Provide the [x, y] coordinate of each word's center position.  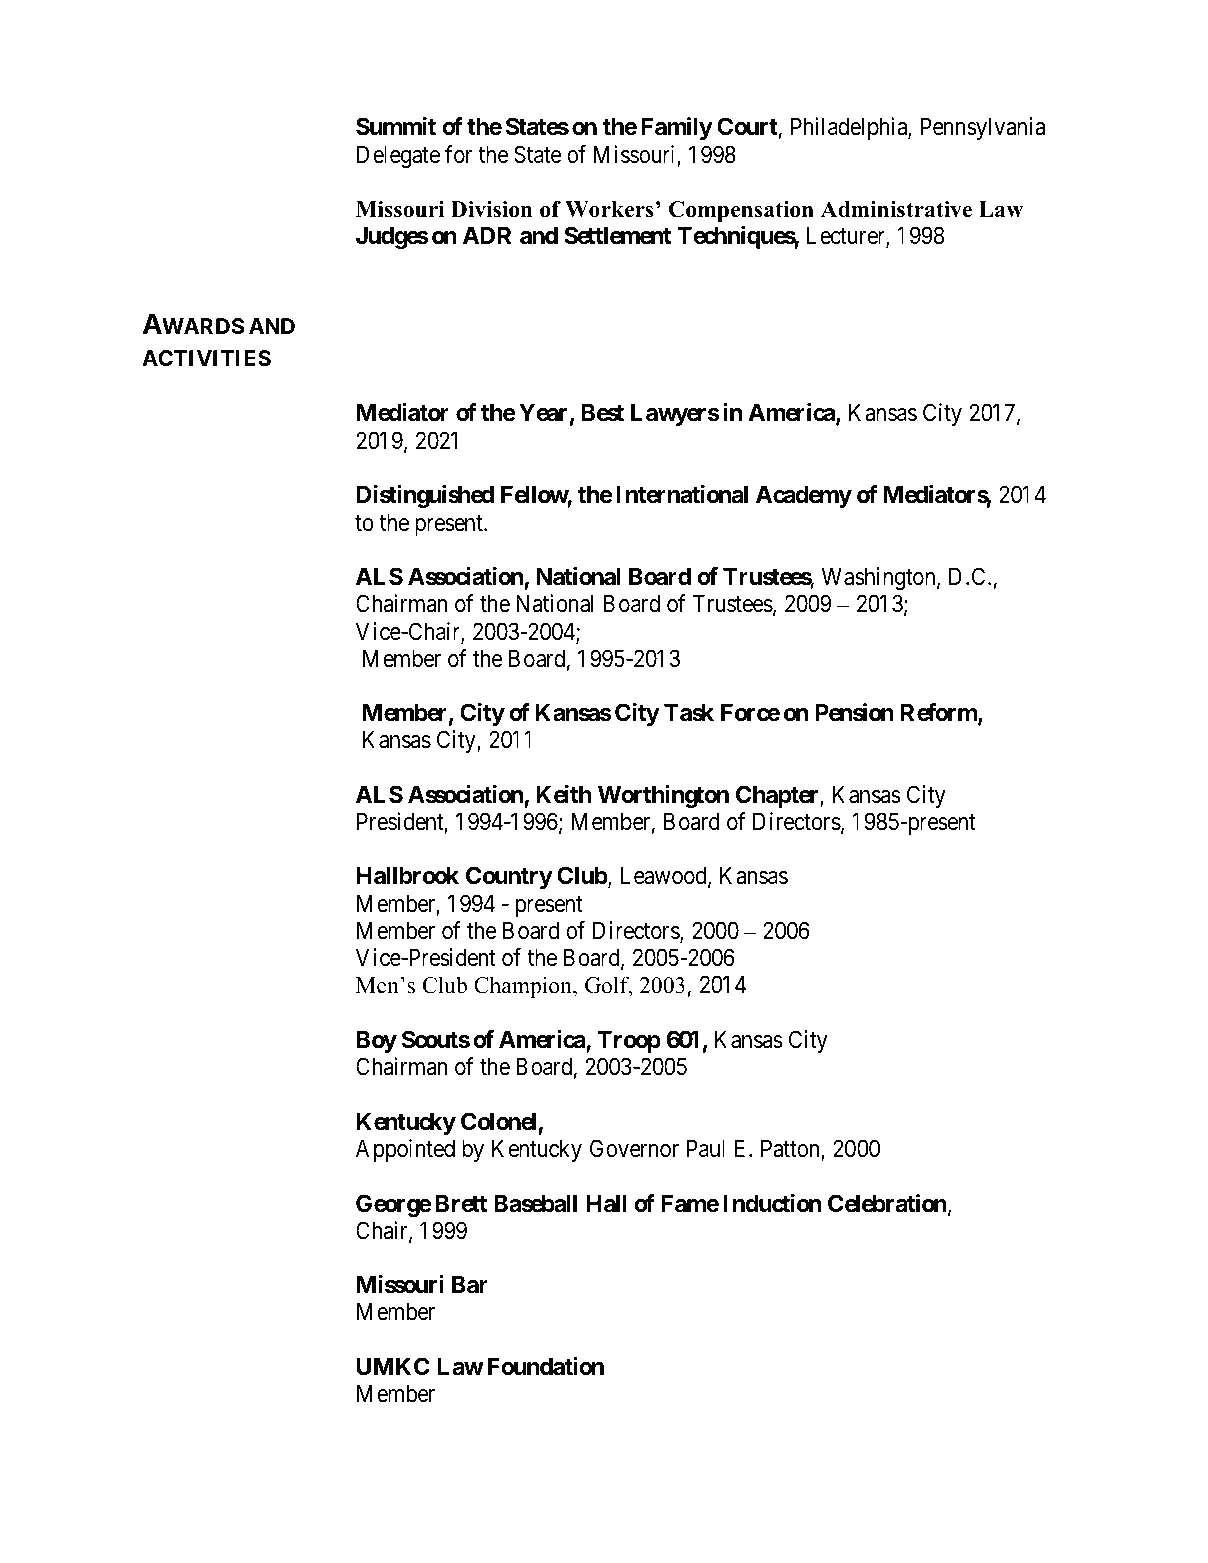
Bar [470, 1284]
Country [509, 877]
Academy [804, 496]
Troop [629, 1041]
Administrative [896, 209]
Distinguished [425, 496]
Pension [854, 712]
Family [677, 128]
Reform [940, 713]
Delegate [398, 156]
